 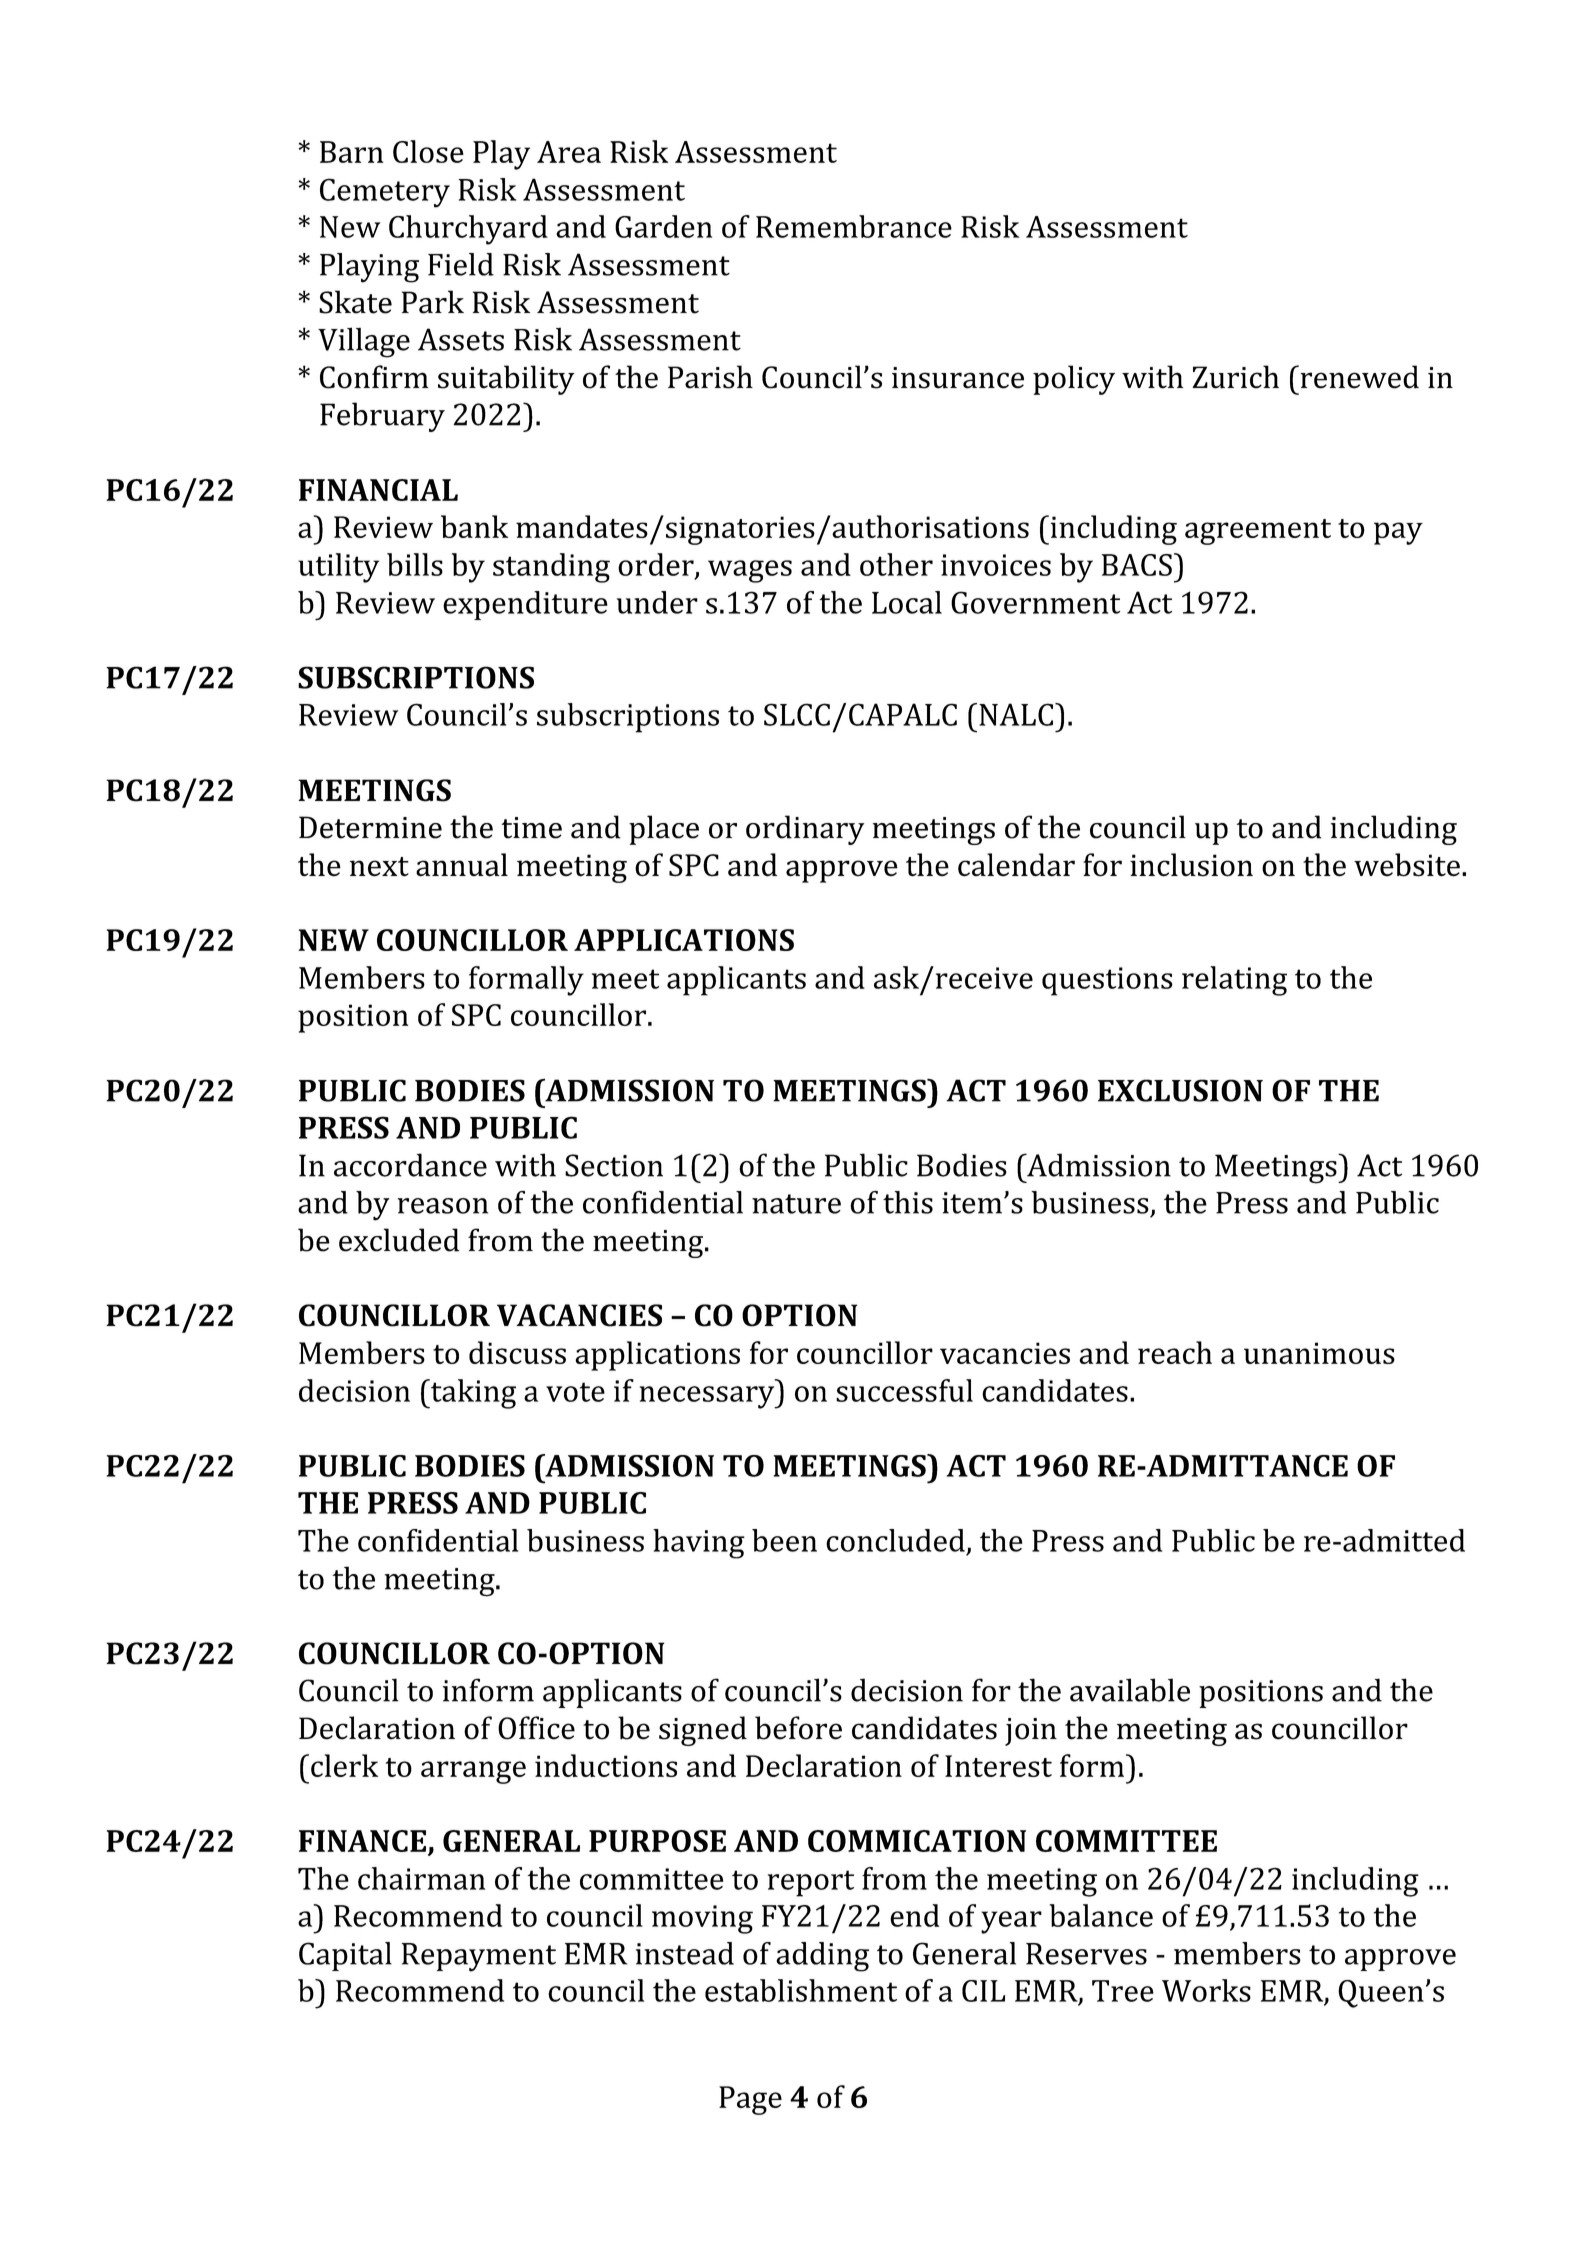 I want to click on unanimous, so click(x=1319, y=1353).
